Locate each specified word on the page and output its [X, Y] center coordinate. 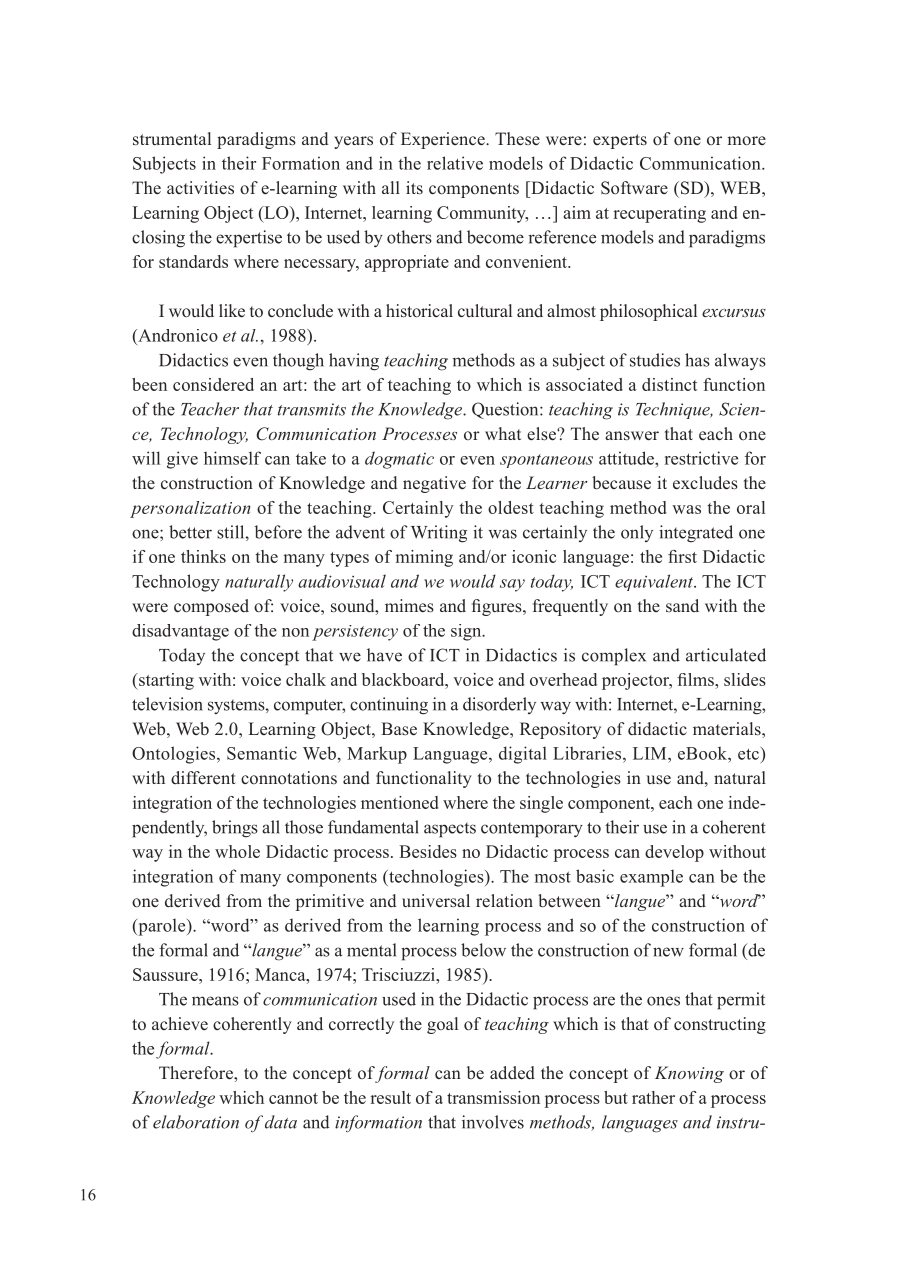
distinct [669, 384]
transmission [493, 1097]
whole [237, 851]
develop [674, 853]
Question [506, 410]
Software [634, 188]
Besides [428, 851]
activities [200, 188]
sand [682, 605]
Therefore [197, 1073]
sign [467, 632]
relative [455, 163]
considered [213, 384]
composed [211, 607]
